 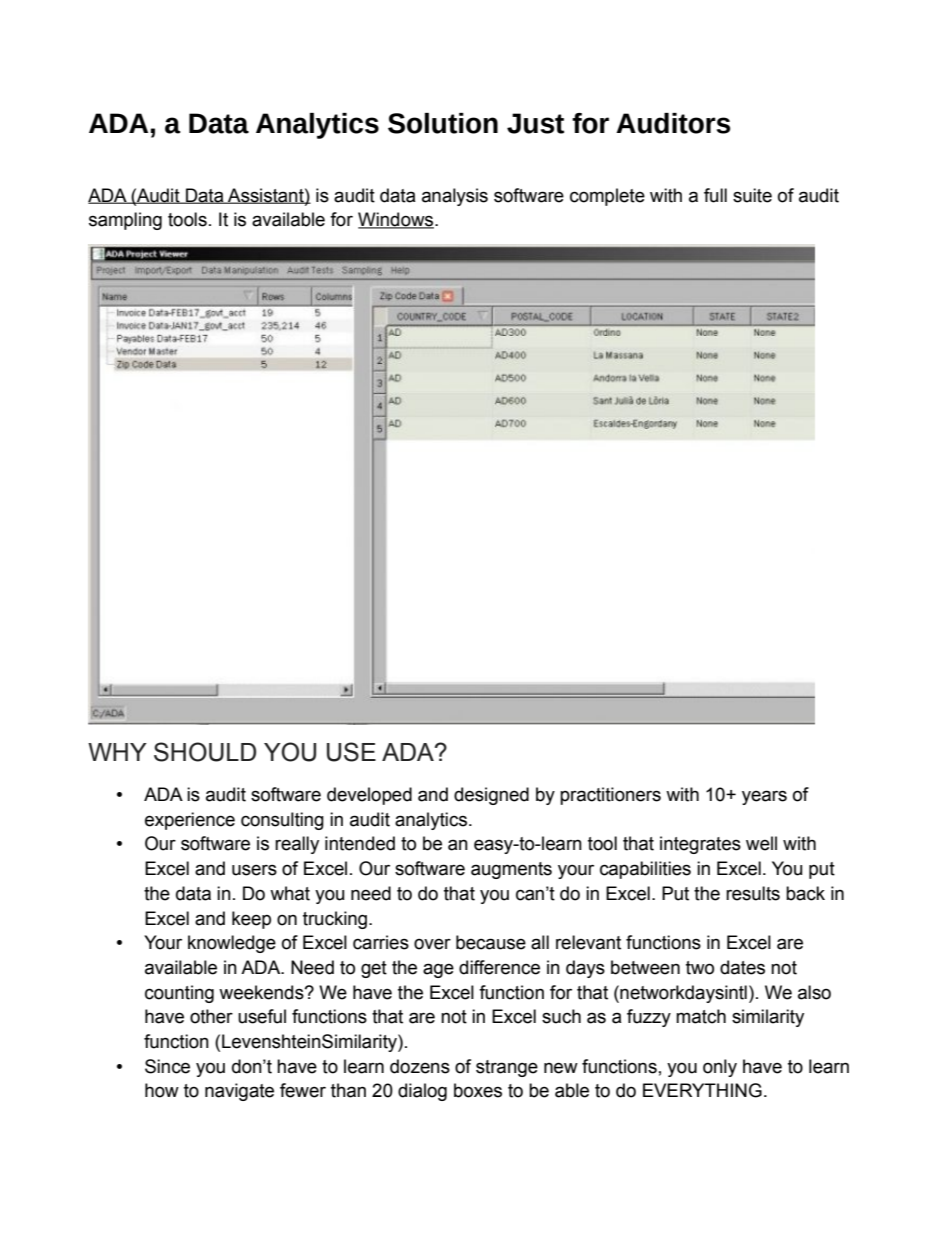 What do you see at coordinates (443, 123) in the screenshot?
I see `Solution` at bounding box center [443, 123].
